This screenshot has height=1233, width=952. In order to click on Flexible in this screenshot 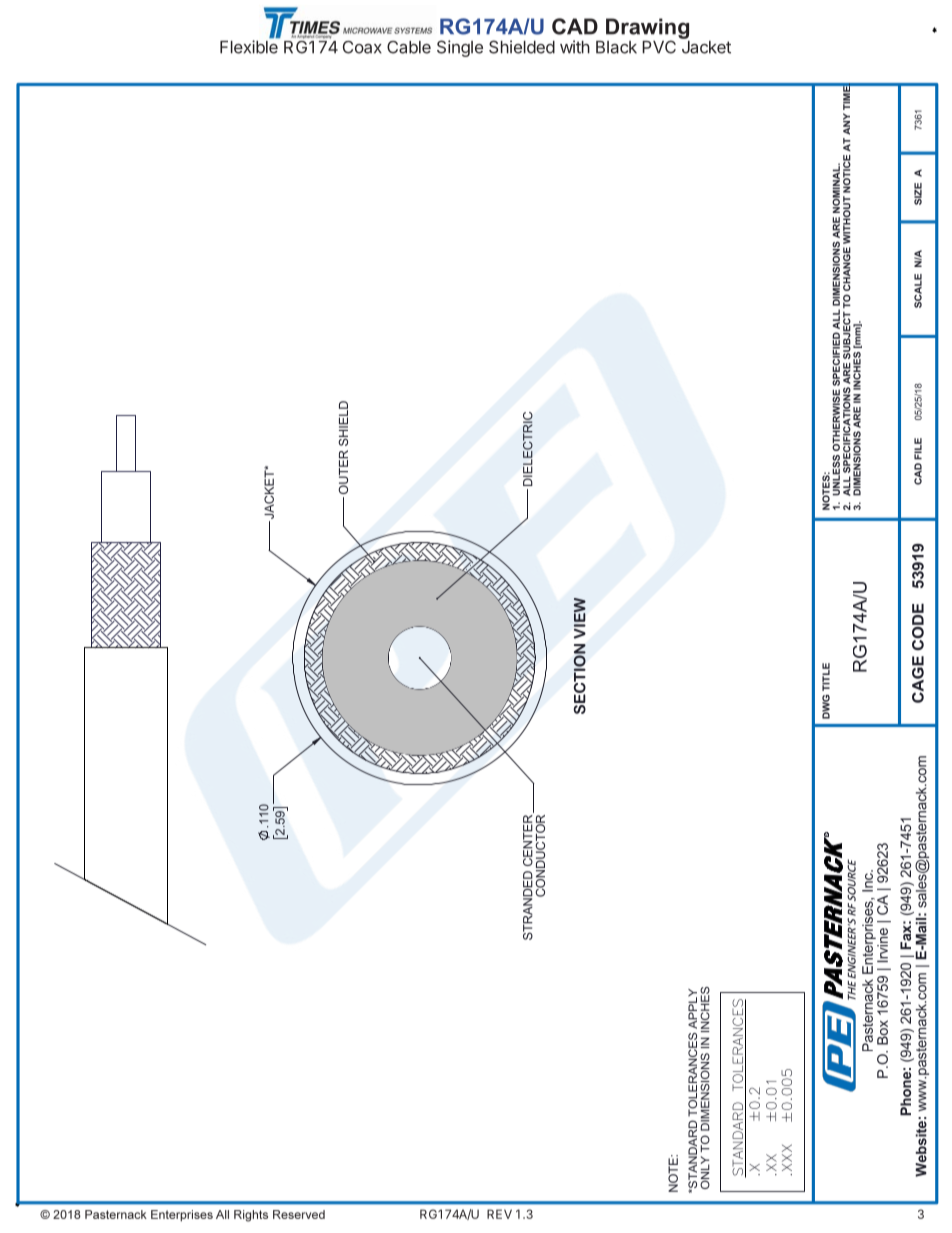, I will do `click(249, 46)`.
